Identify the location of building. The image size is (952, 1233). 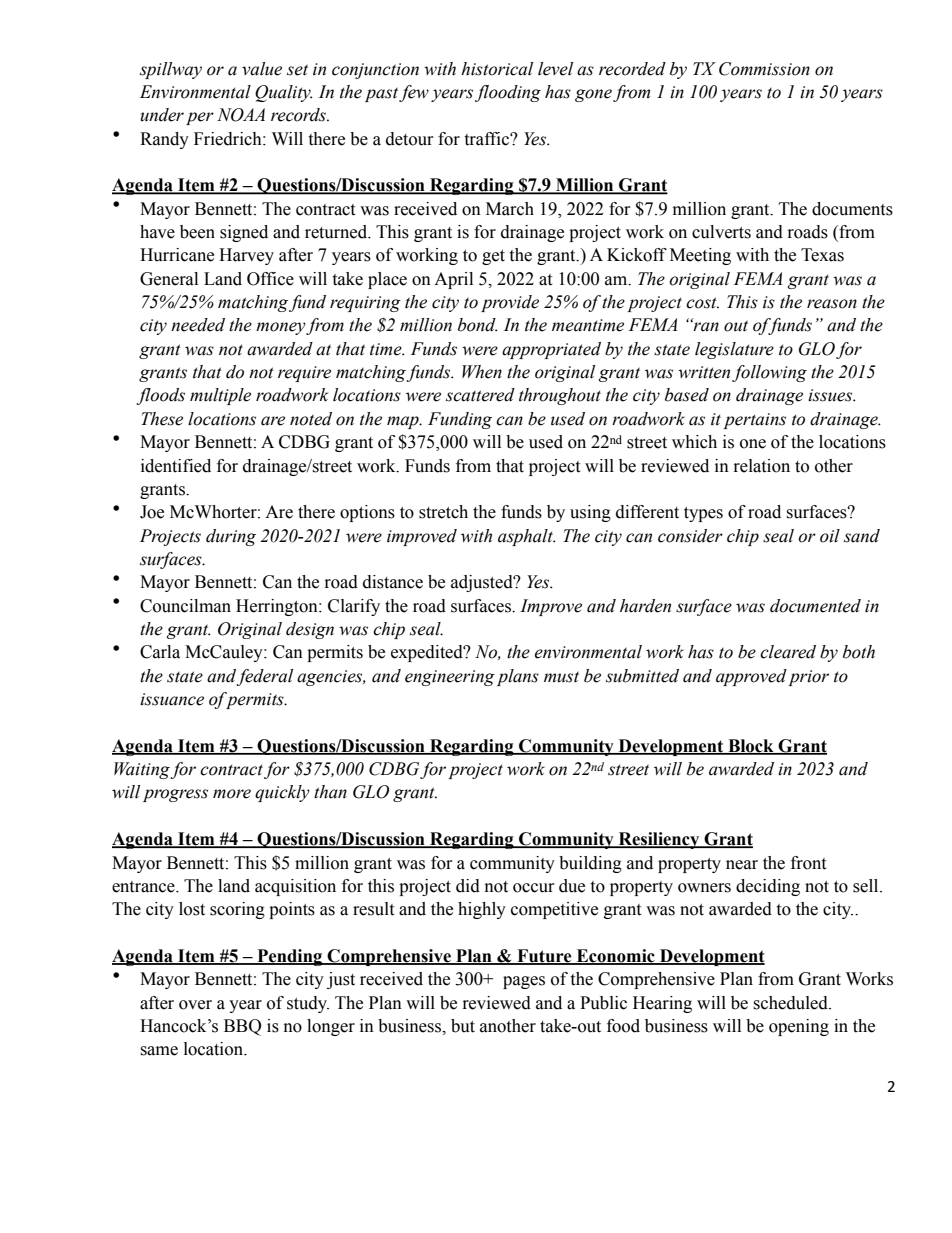
(590, 864).
